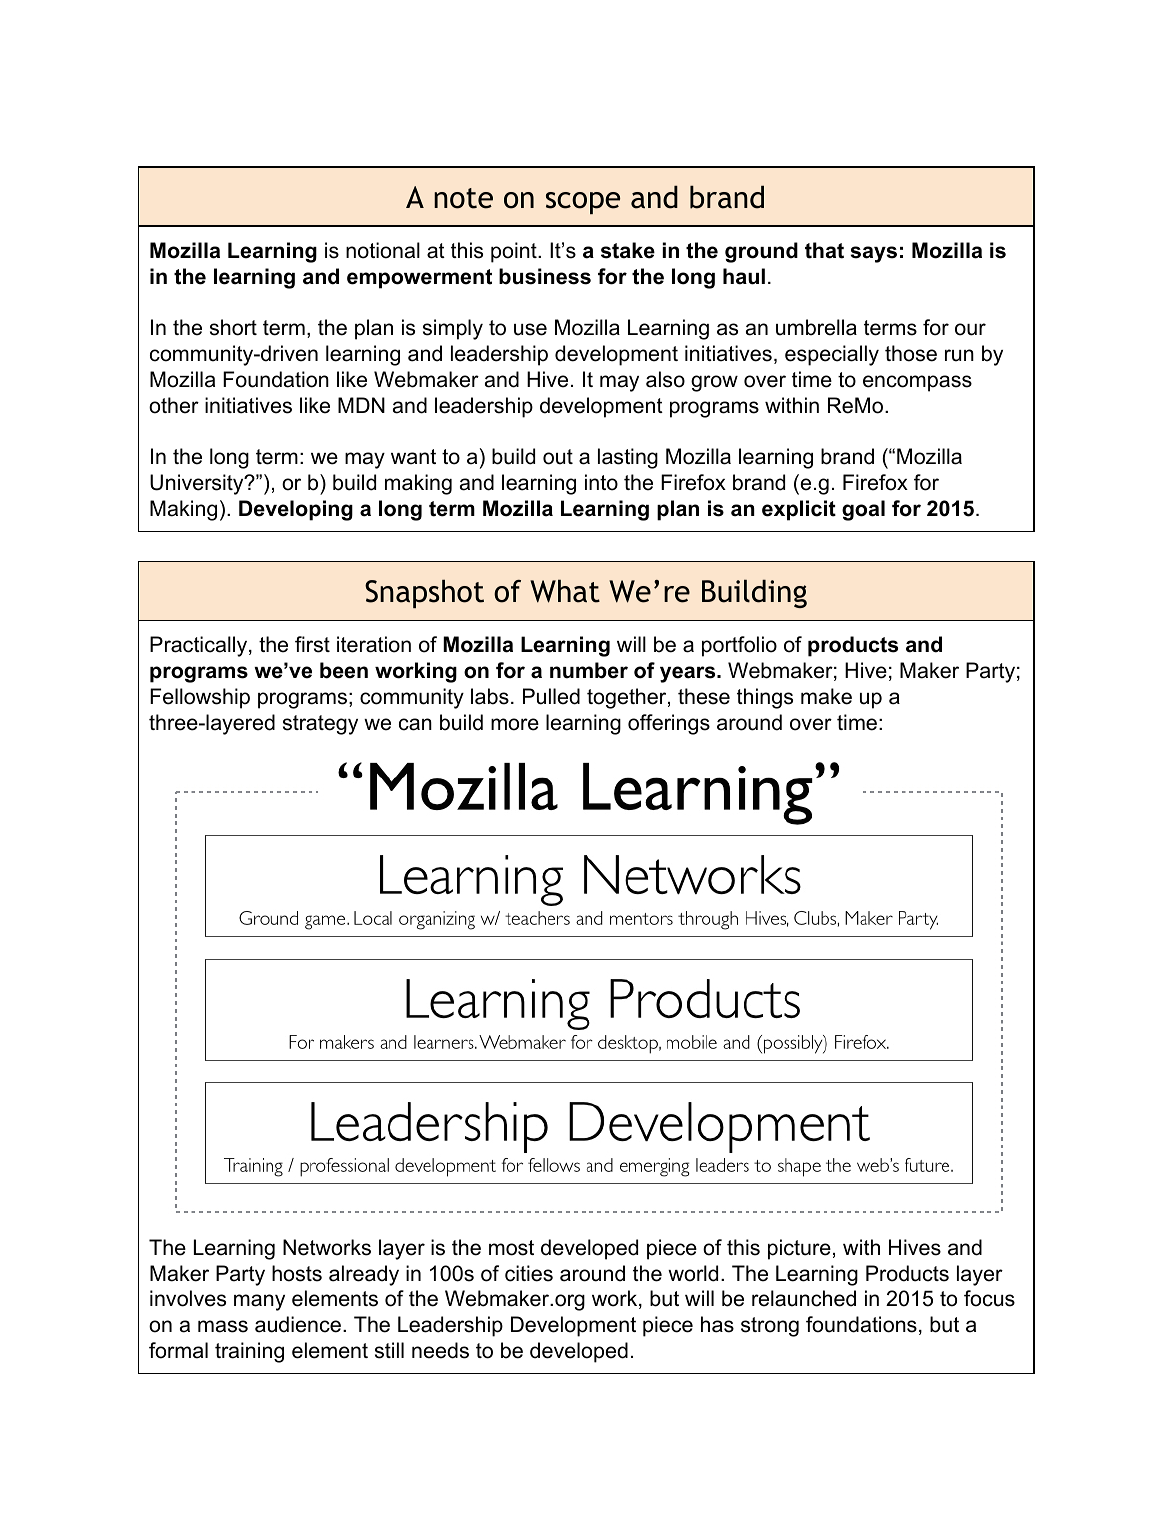 The width and height of the document is (1171, 1515). Describe the element at coordinates (259, 1302) in the document. I see `many` at that location.
